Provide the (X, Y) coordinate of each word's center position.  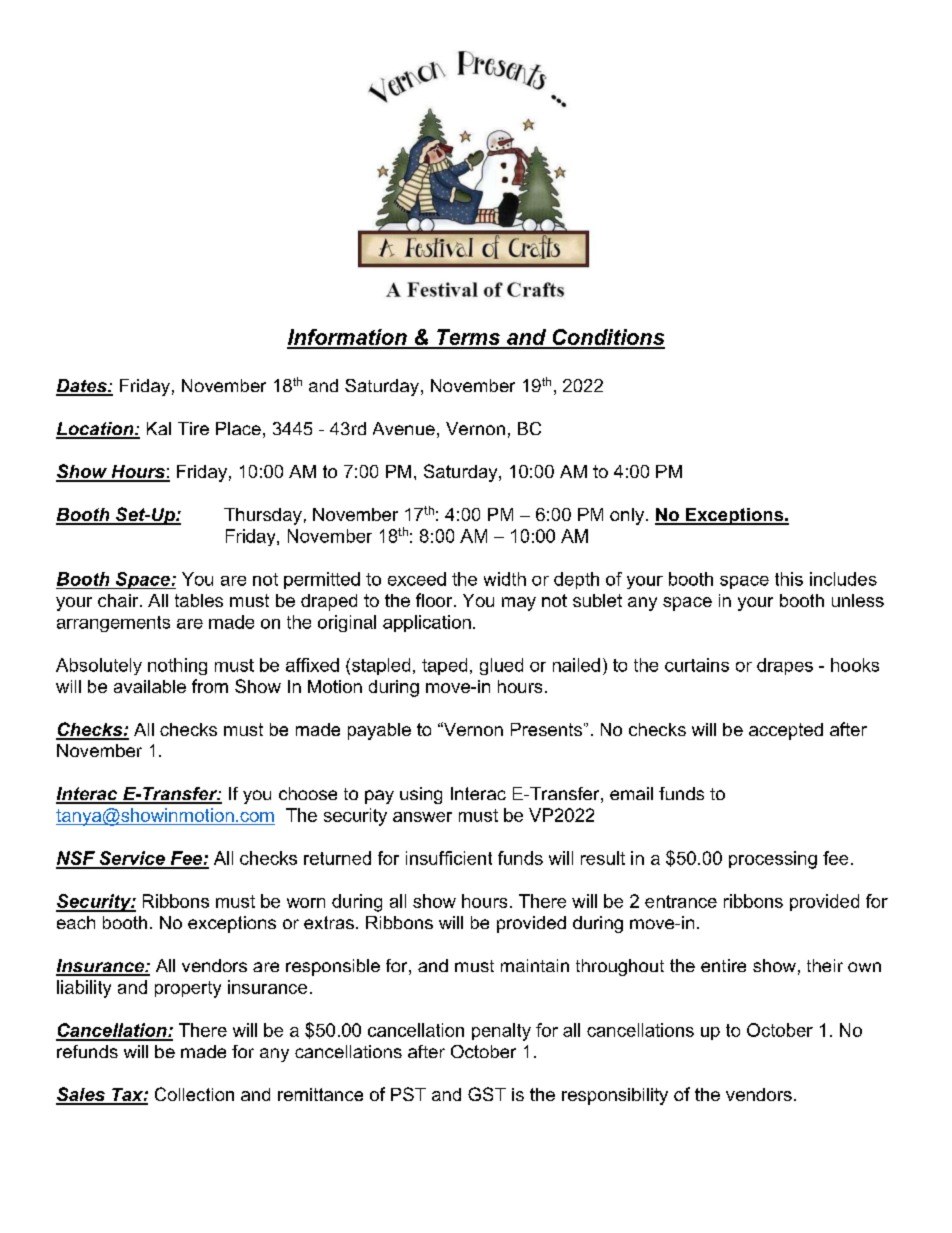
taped (444, 666)
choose (308, 793)
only (628, 516)
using (421, 795)
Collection (194, 1094)
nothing (177, 666)
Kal (159, 428)
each (76, 922)
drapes (785, 666)
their (825, 965)
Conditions (607, 338)
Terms (468, 338)
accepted (786, 731)
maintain (535, 965)
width (505, 579)
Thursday (263, 516)
